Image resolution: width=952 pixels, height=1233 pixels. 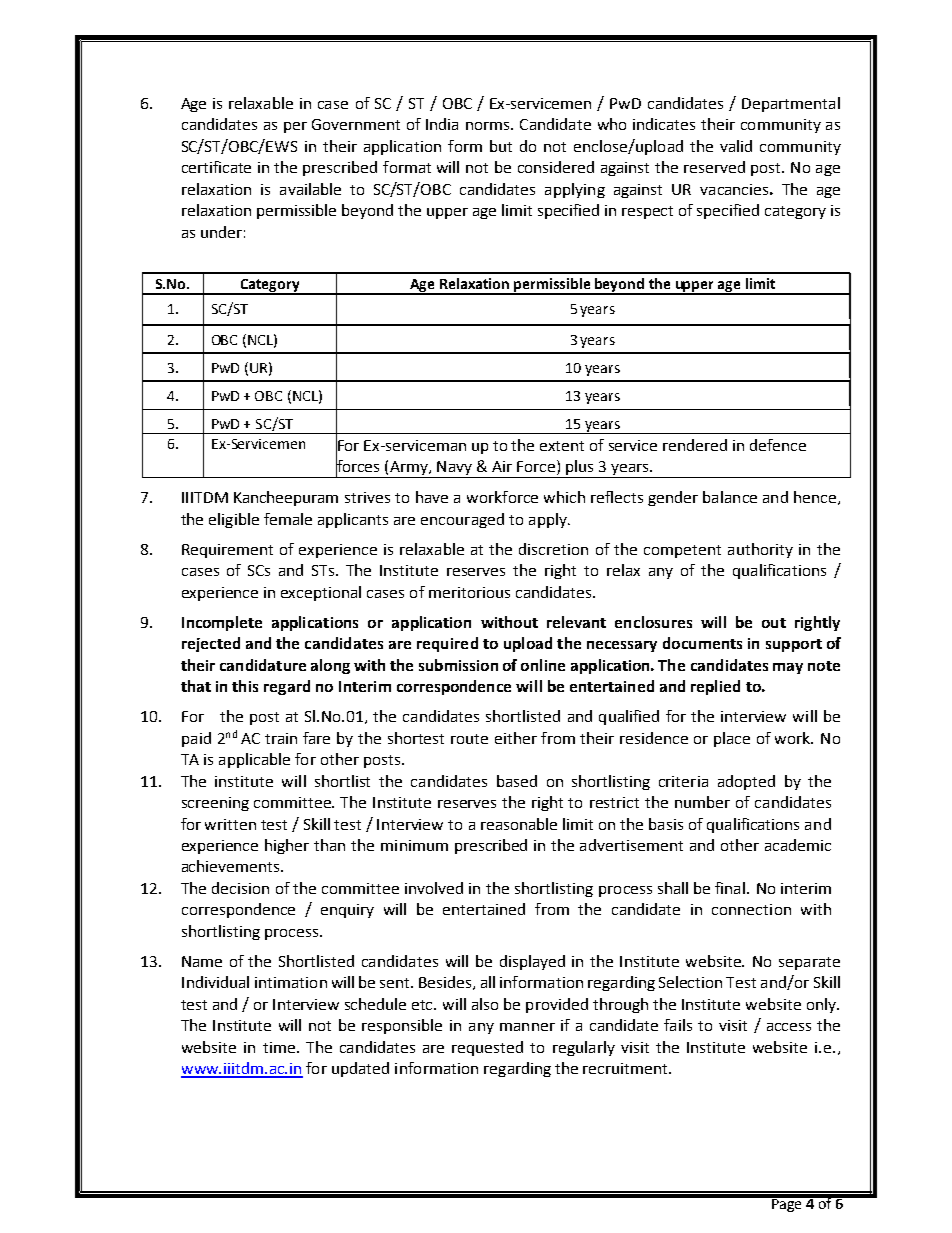 What do you see at coordinates (516, 738) in the screenshot?
I see `either` at bounding box center [516, 738].
